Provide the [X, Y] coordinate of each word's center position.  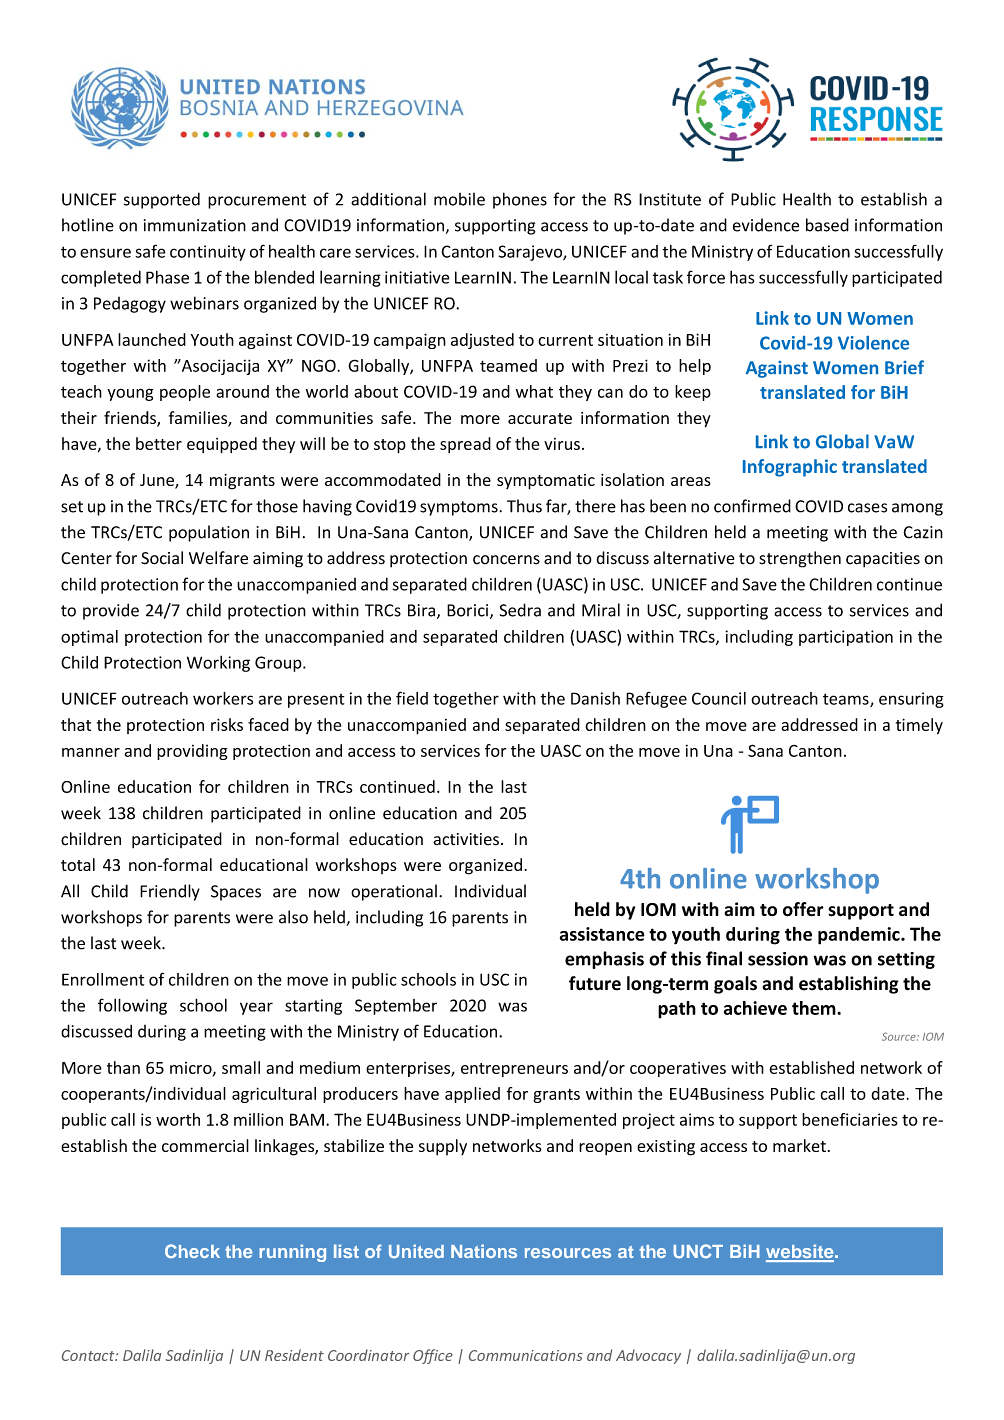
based [827, 225]
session [778, 959]
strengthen [800, 559]
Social [162, 558]
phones [520, 200]
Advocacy [648, 1356]
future [595, 983]
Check [192, 1251]
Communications [526, 1355]
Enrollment [103, 979]
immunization [195, 225]
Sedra [520, 610]
